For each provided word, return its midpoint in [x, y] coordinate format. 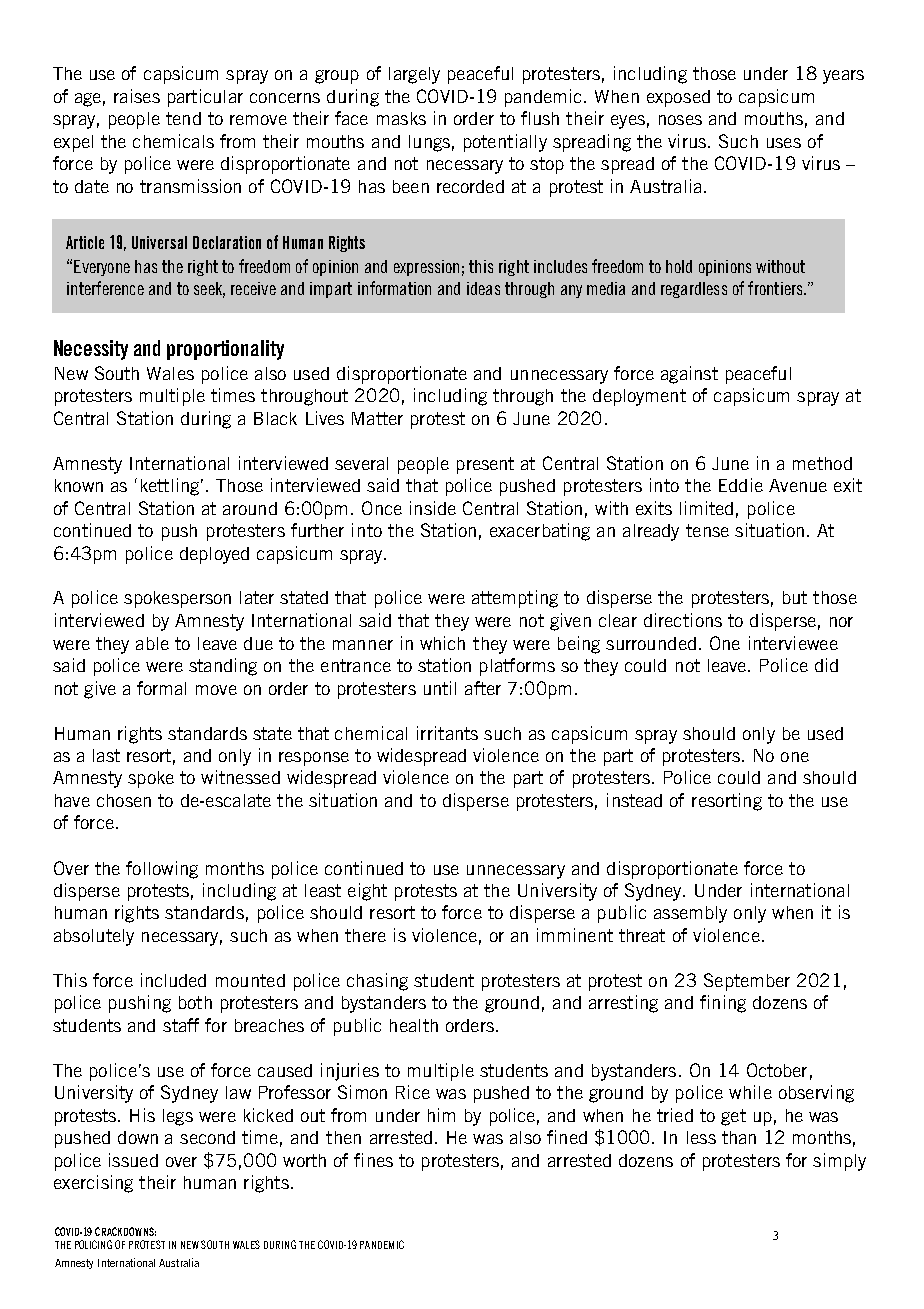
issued [133, 1160]
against [689, 375]
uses [784, 143]
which [442, 643]
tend [183, 118]
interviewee [793, 643]
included [173, 980]
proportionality [225, 350]
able [152, 643]
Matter [377, 418]
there [365, 935]
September [747, 982]
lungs [429, 143]
